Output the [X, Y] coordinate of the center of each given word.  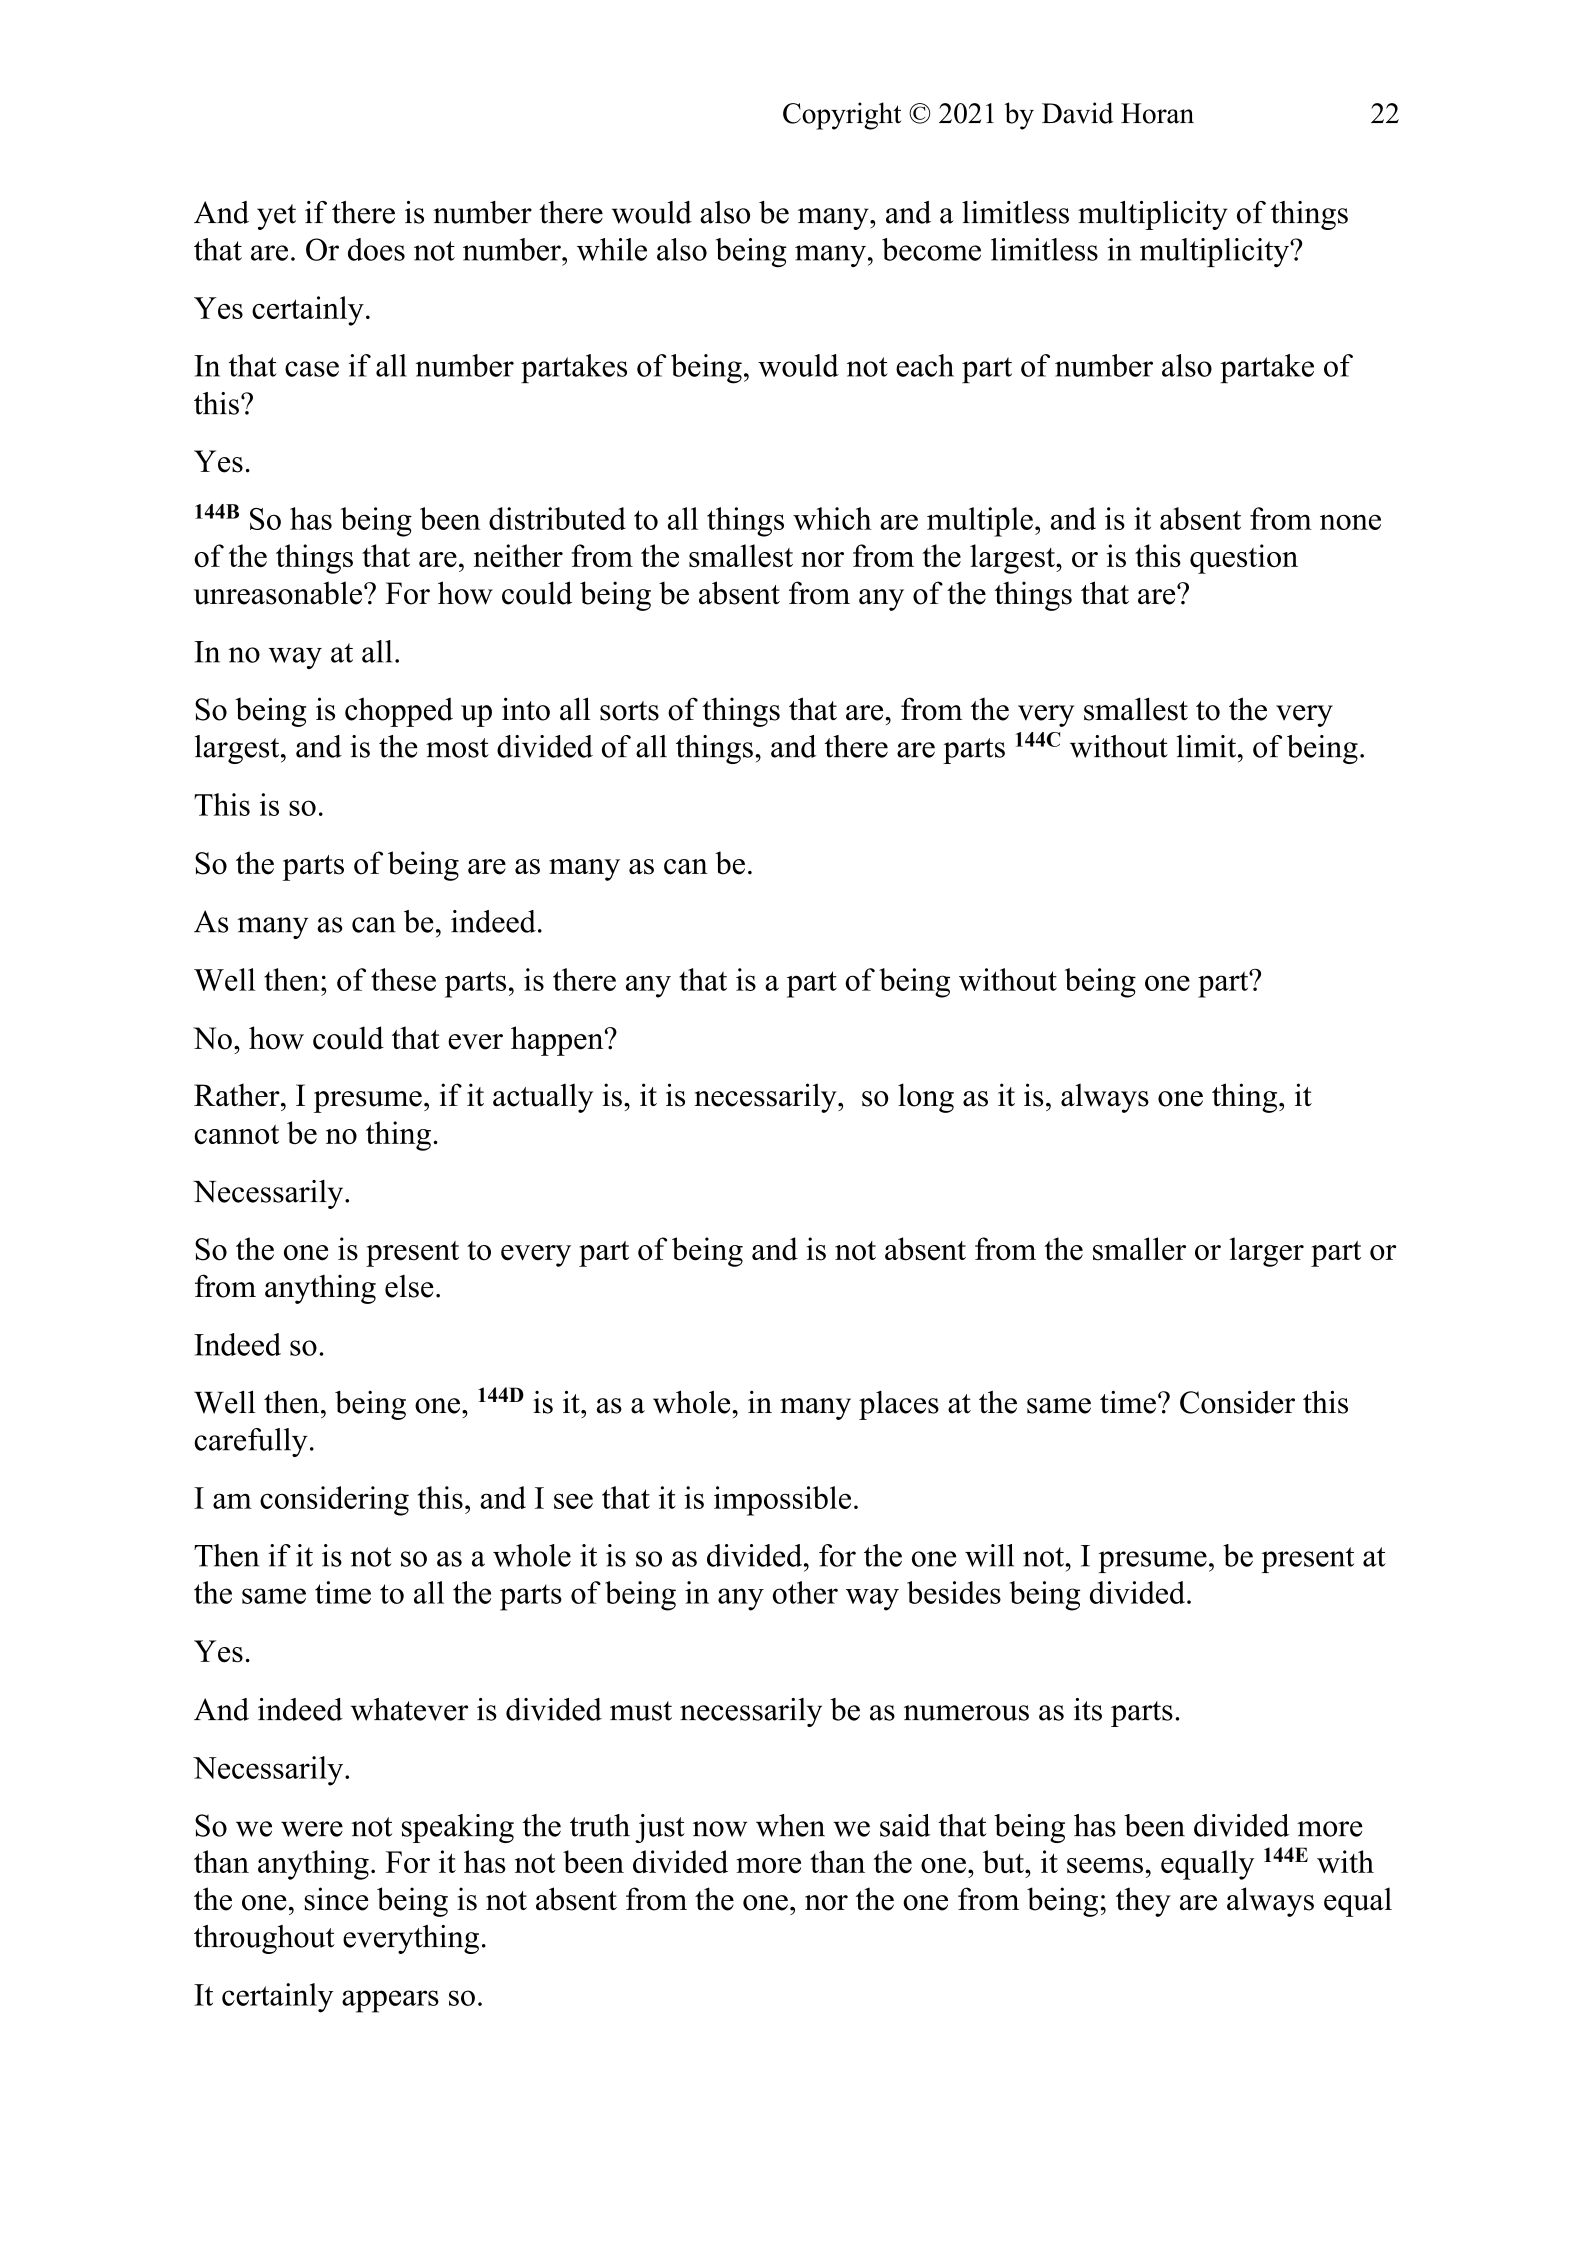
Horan [1157, 113]
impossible [782, 1501]
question [1244, 559]
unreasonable [278, 593]
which [832, 518]
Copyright [842, 116]
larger [1267, 1252]
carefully [251, 1442]
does [376, 249]
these [403, 979]
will [989, 1555]
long [926, 1098]
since [337, 1899]
